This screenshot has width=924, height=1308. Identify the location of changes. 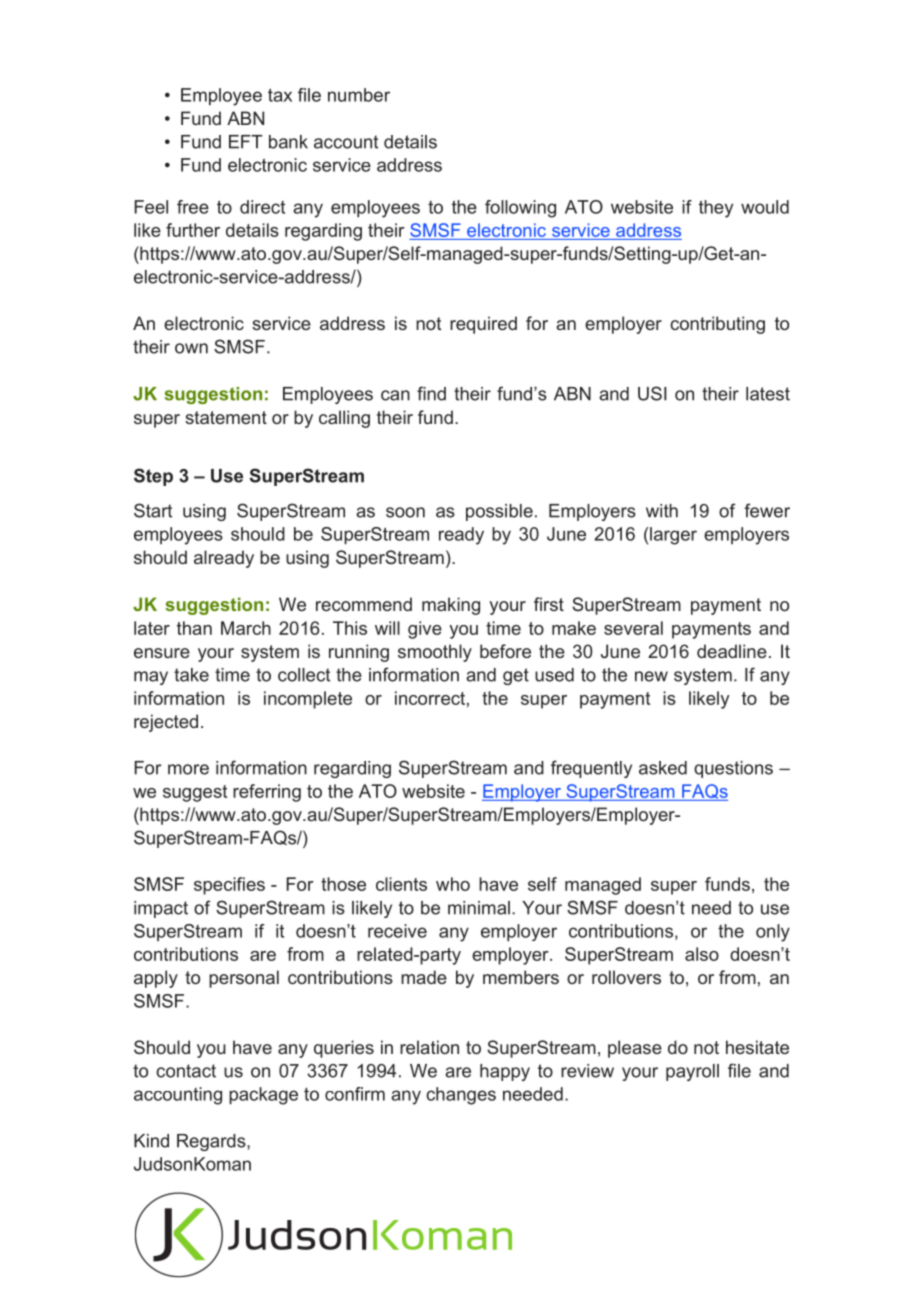
(461, 1096).
